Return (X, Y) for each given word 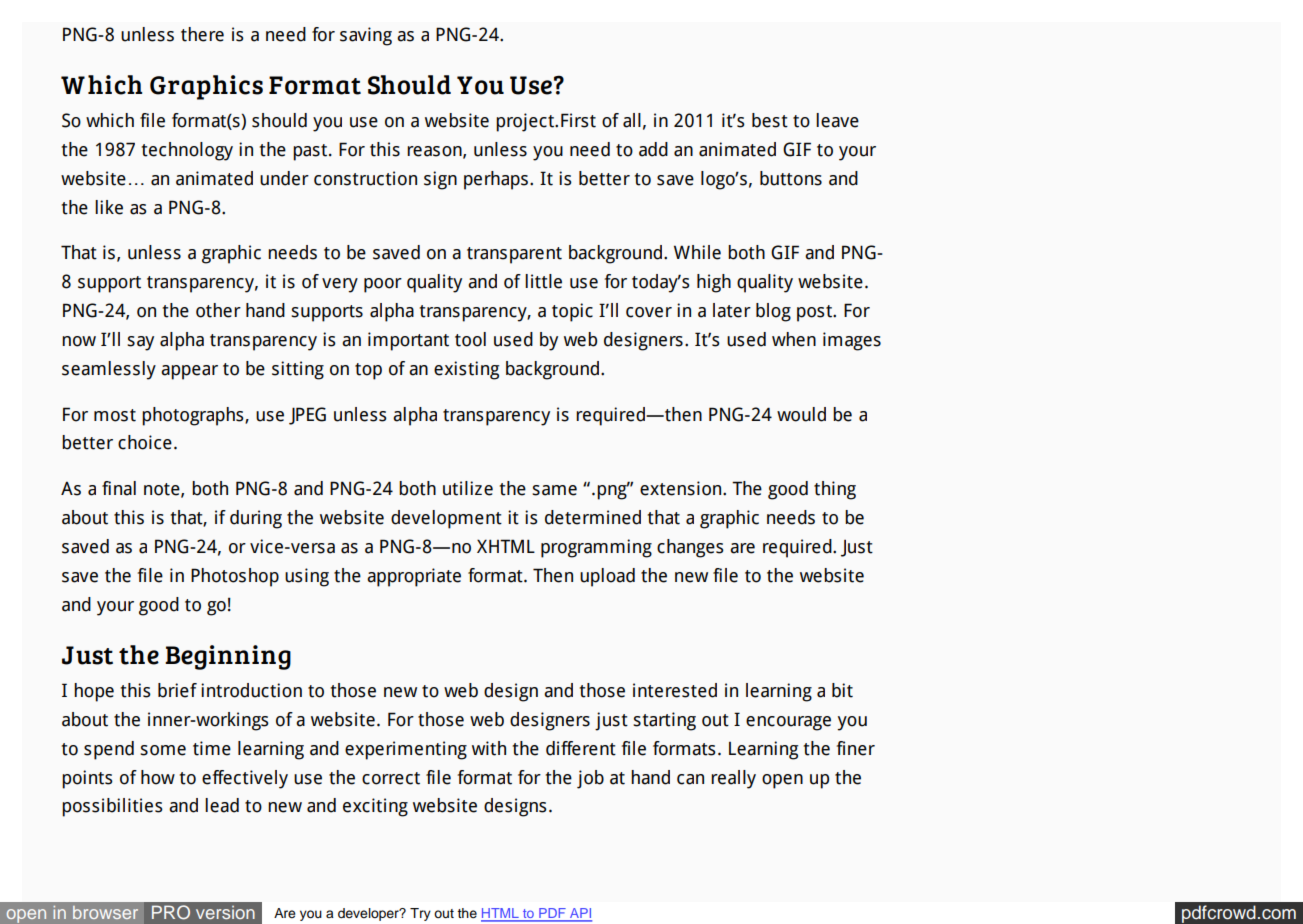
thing (835, 490)
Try (420, 914)
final (119, 488)
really (733, 779)
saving (366, 36)
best (770, 120)
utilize (468, 488)
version (225, 912)
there (202, 34)
